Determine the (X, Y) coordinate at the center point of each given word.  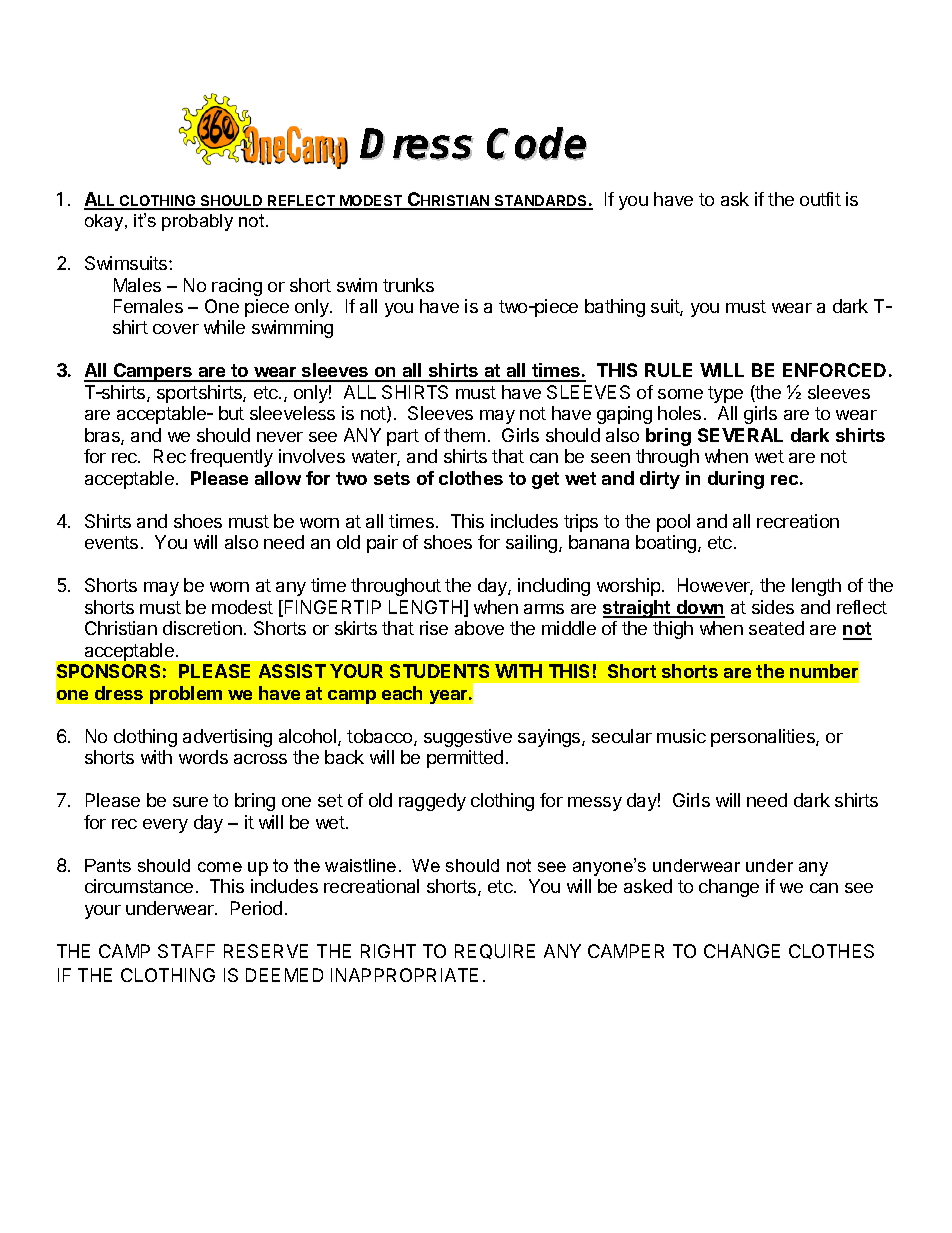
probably (197, 222)
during (736, 480)
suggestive (468, 738)
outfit (820, 199)
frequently (231, 458)
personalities (764, 738)
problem (186, 695)
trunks (408, 285)
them (464, 435)
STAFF (186, 951)
